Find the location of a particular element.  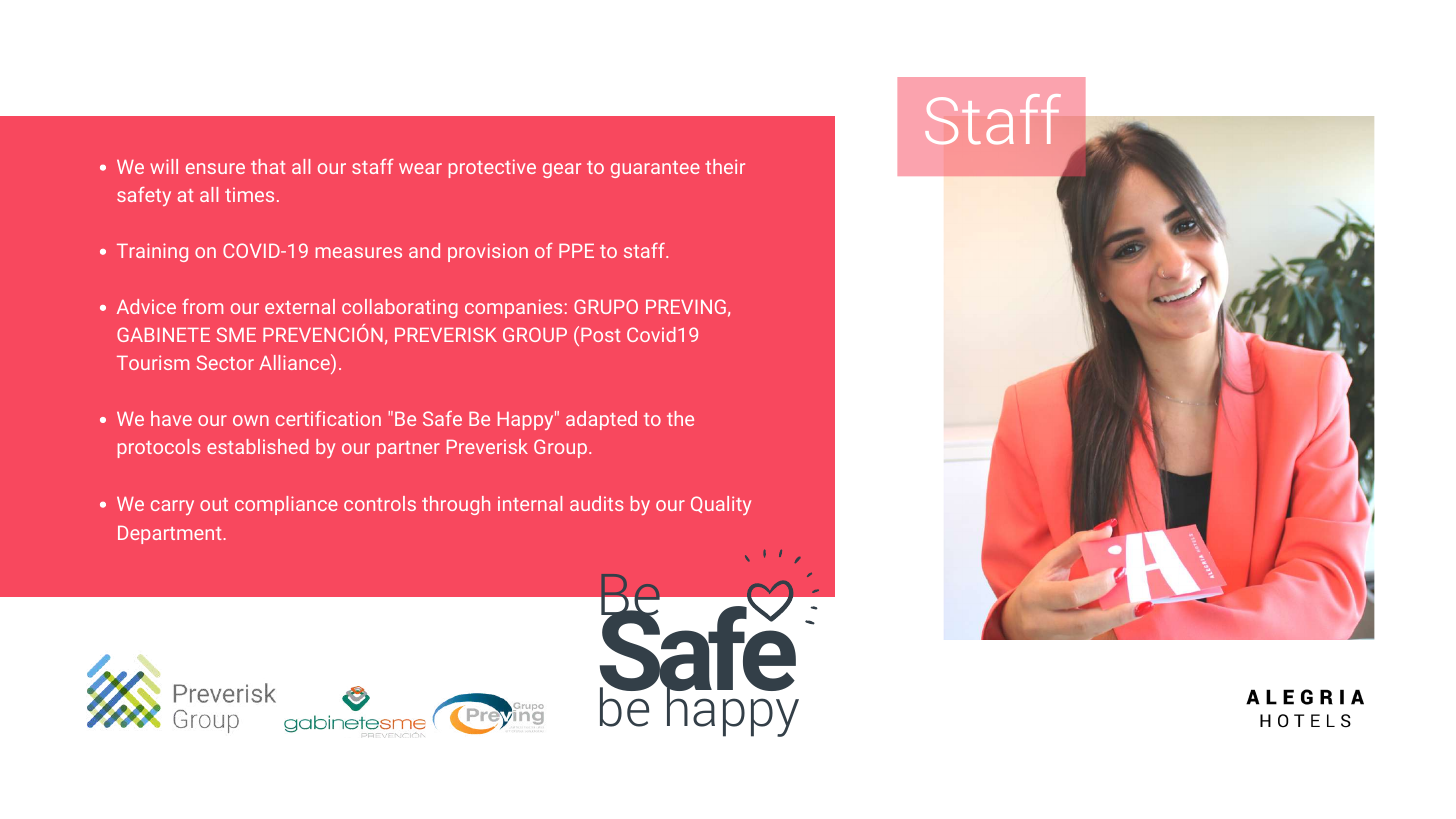

GRUPO is located at coordinates (606, 306).
